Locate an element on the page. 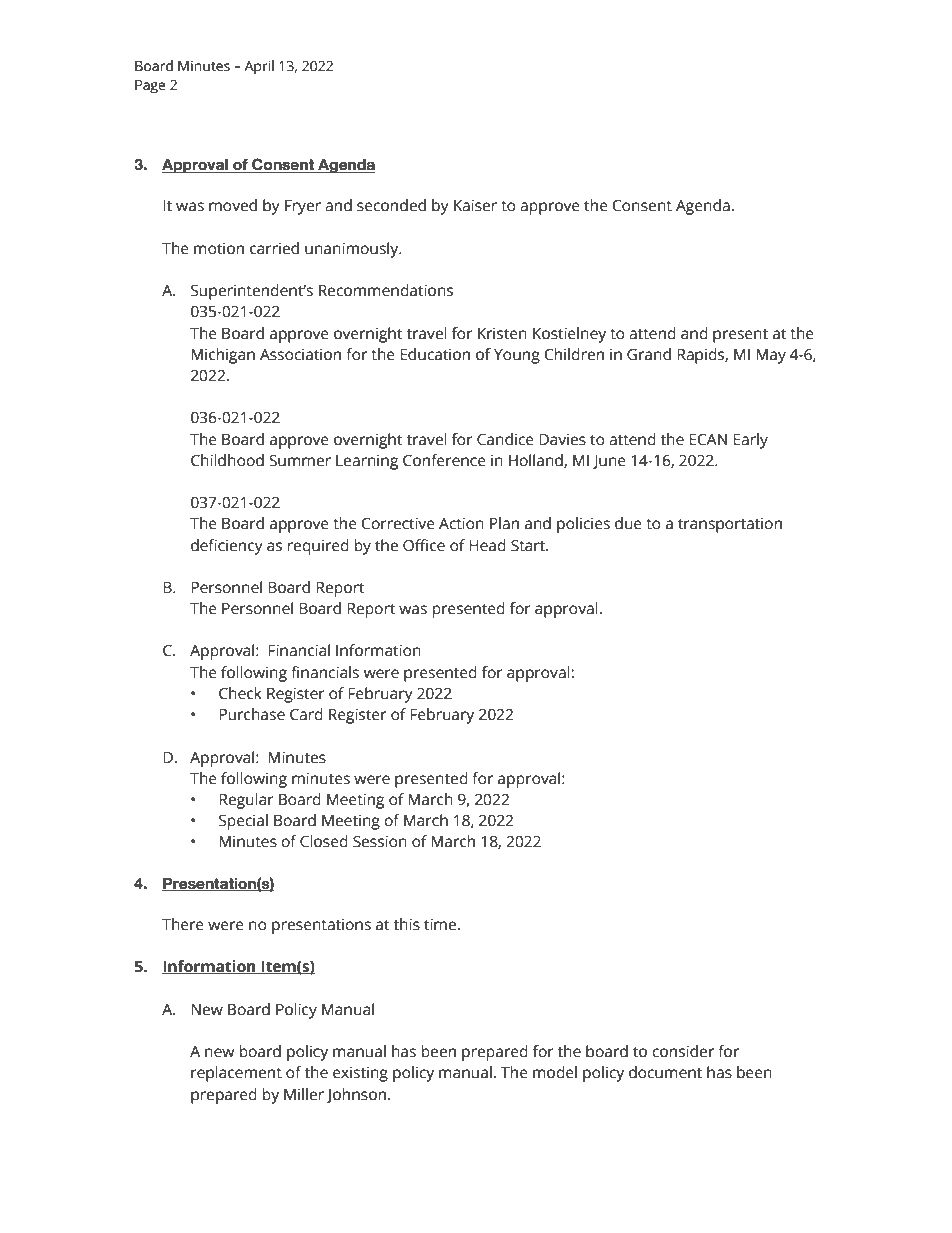 The image size is (952, 1233). Session is located at coordinates (380, 841).
